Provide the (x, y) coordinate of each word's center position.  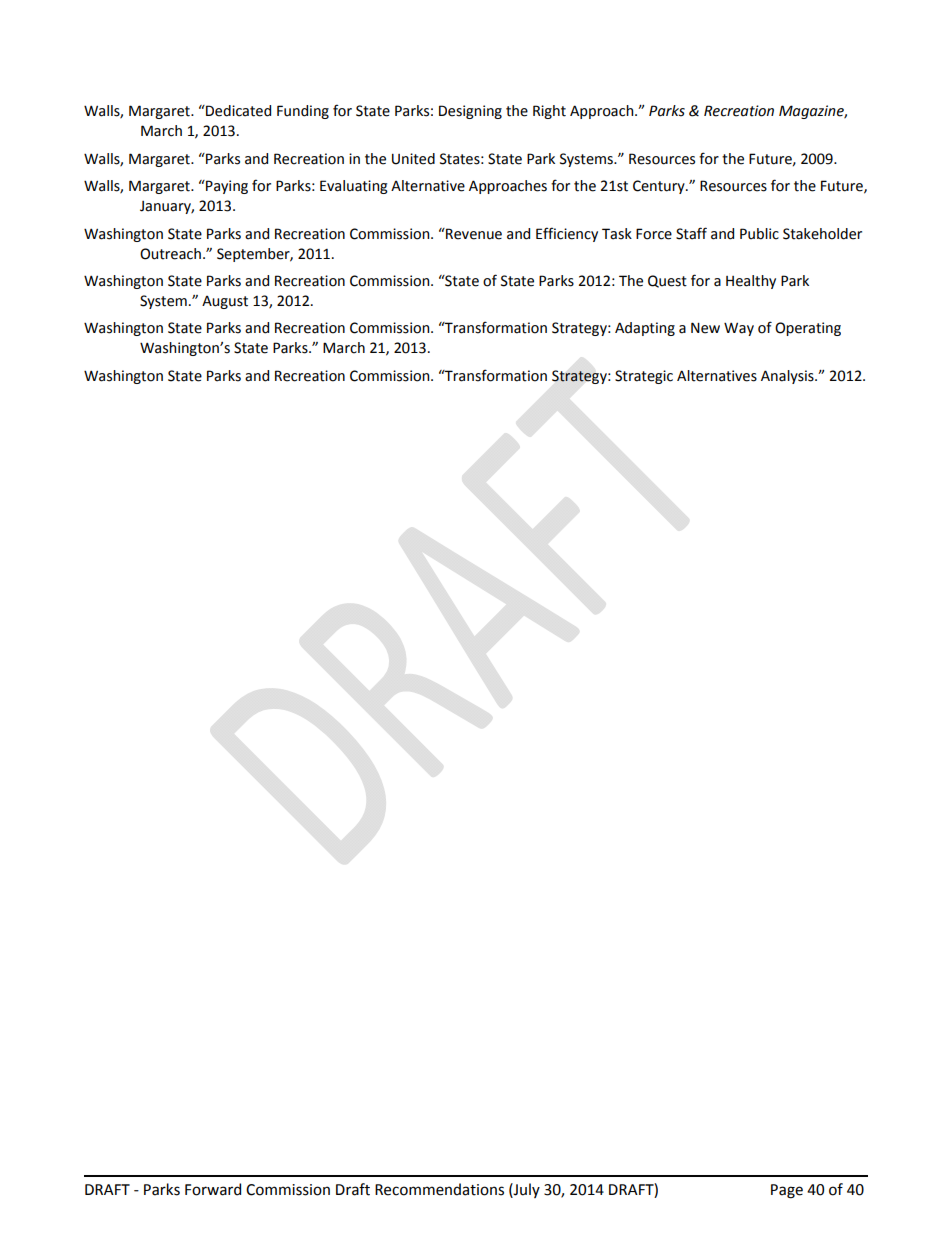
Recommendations (439, 1189)
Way (739, 329)
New (705, 328)
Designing (470, 112)
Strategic (644, 377)
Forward (213, 1189)
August (225, 302)
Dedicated (237, 111)
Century (660, 187)
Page (787, 1191)
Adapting (645, 329)
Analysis (788, 377)
